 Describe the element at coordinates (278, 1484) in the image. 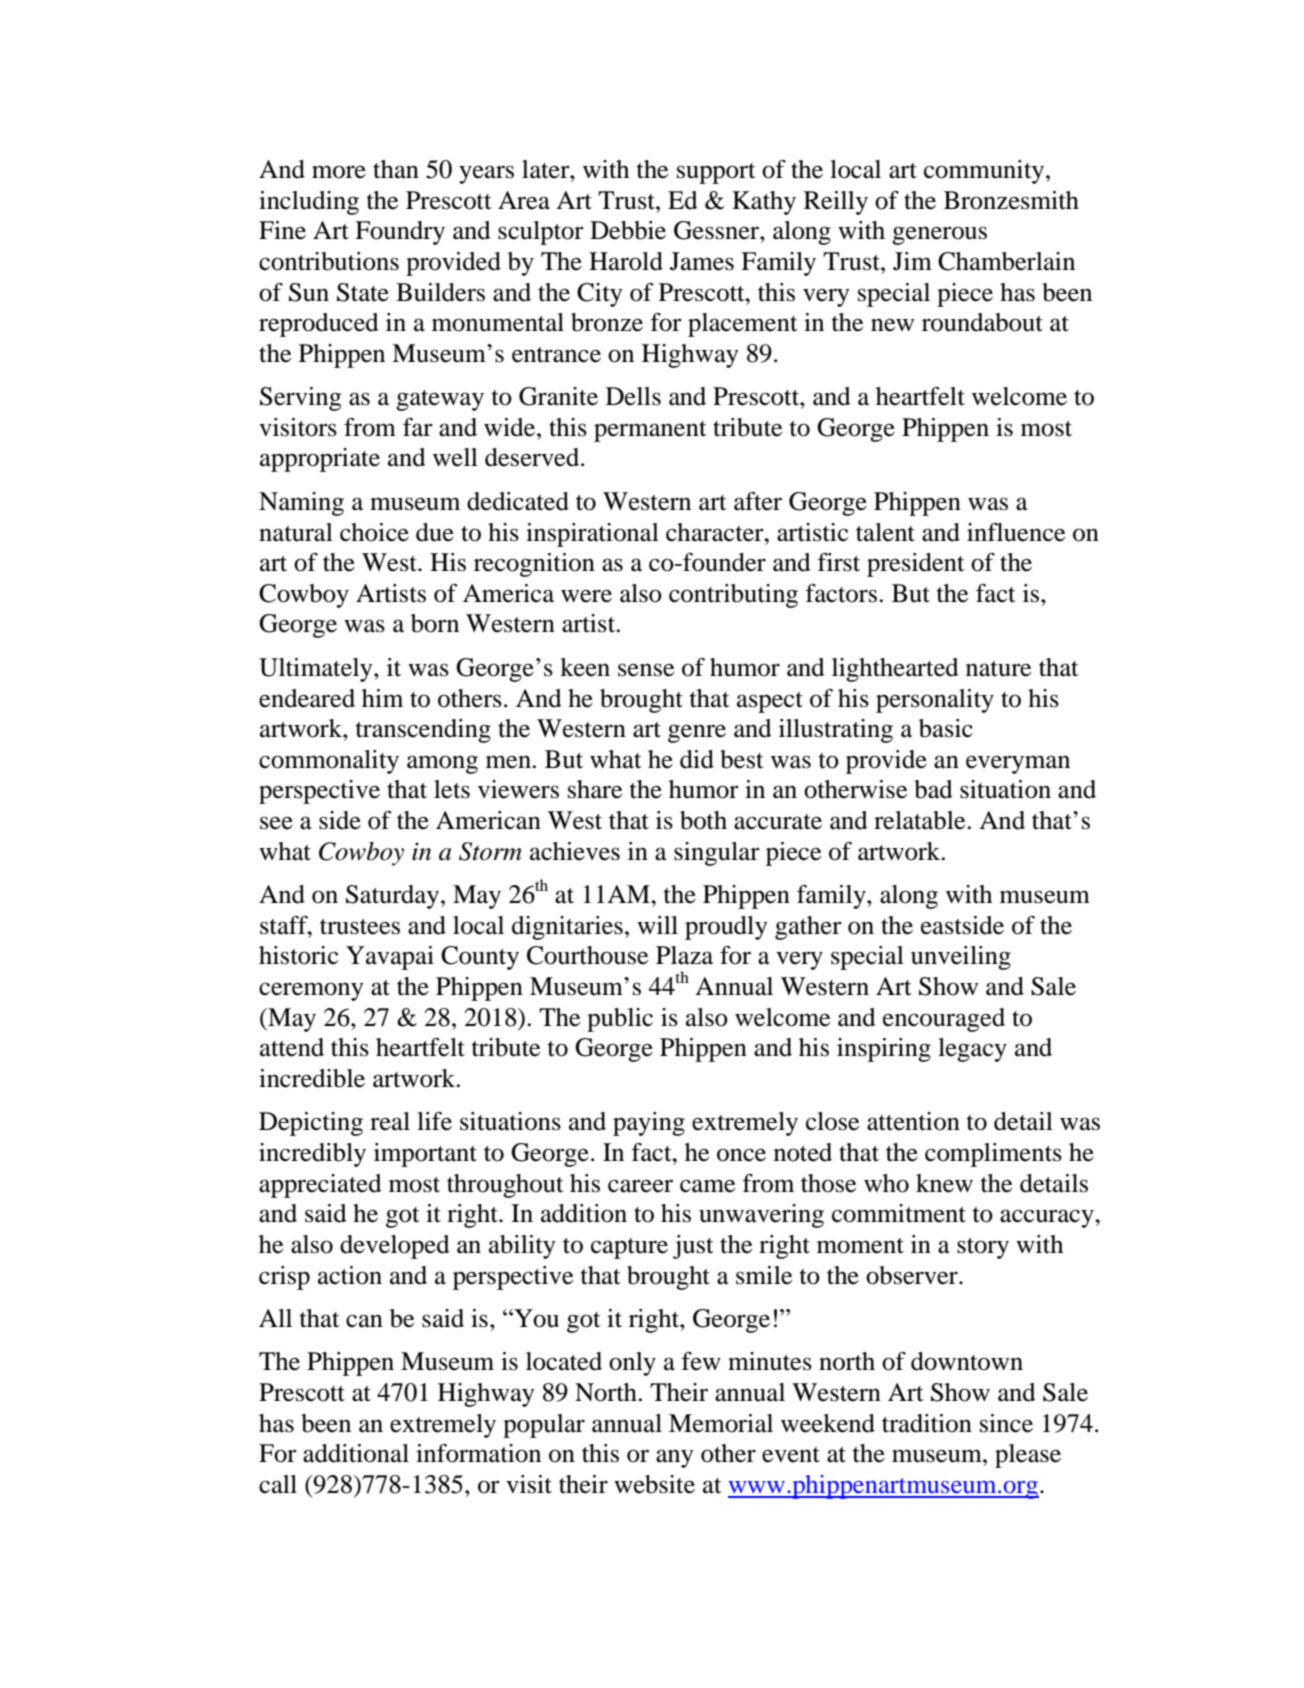

I see `call` at that location.
